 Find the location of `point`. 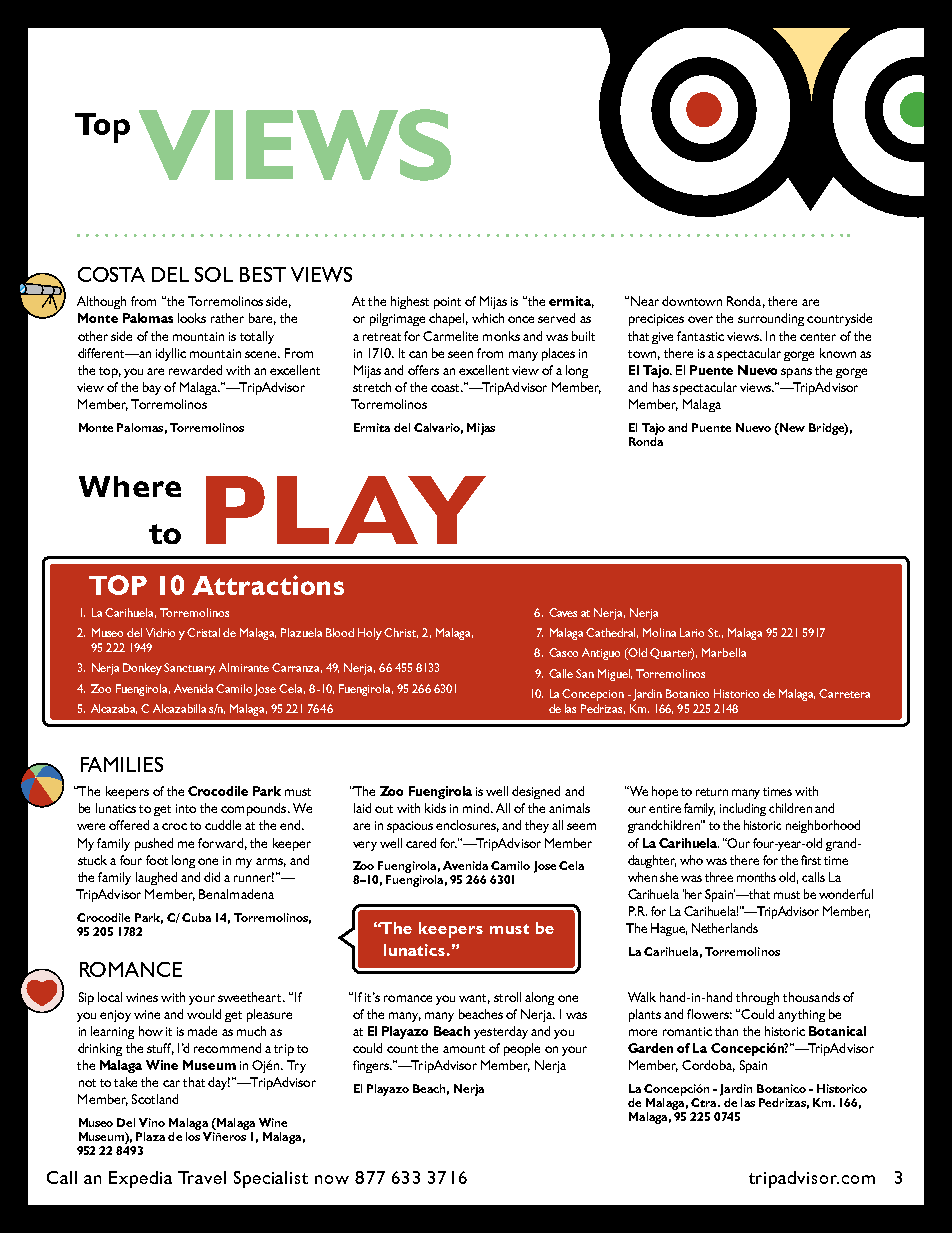

point is located at coordinates (447, 303).
